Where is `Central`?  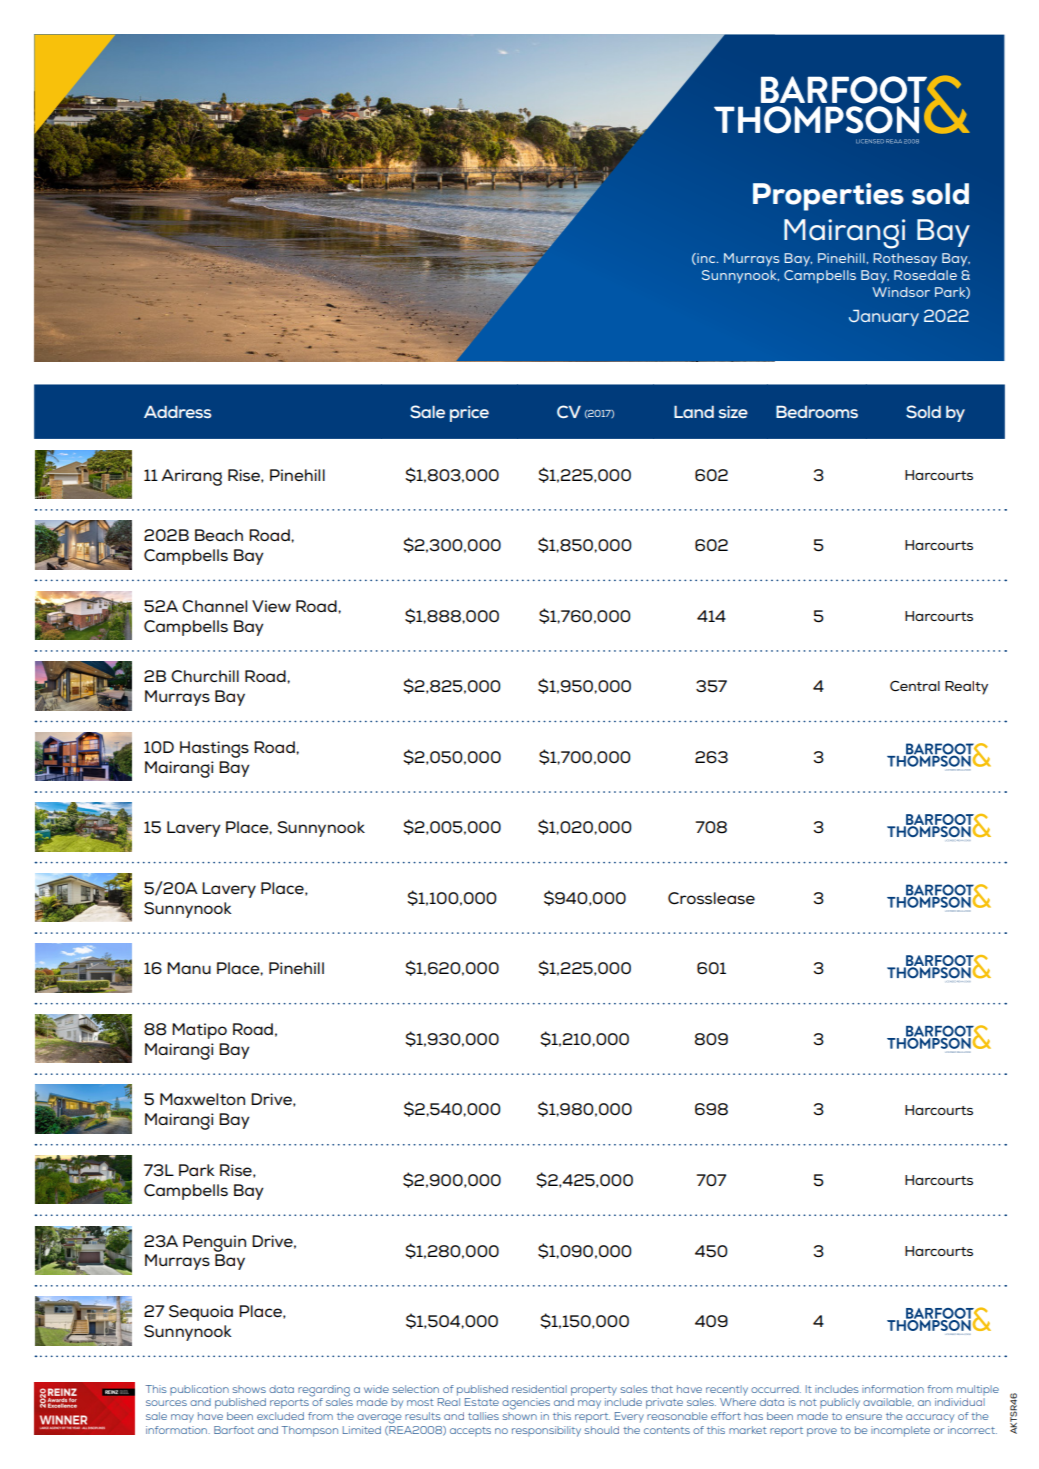 Central is located at coordinates (915, 685).
